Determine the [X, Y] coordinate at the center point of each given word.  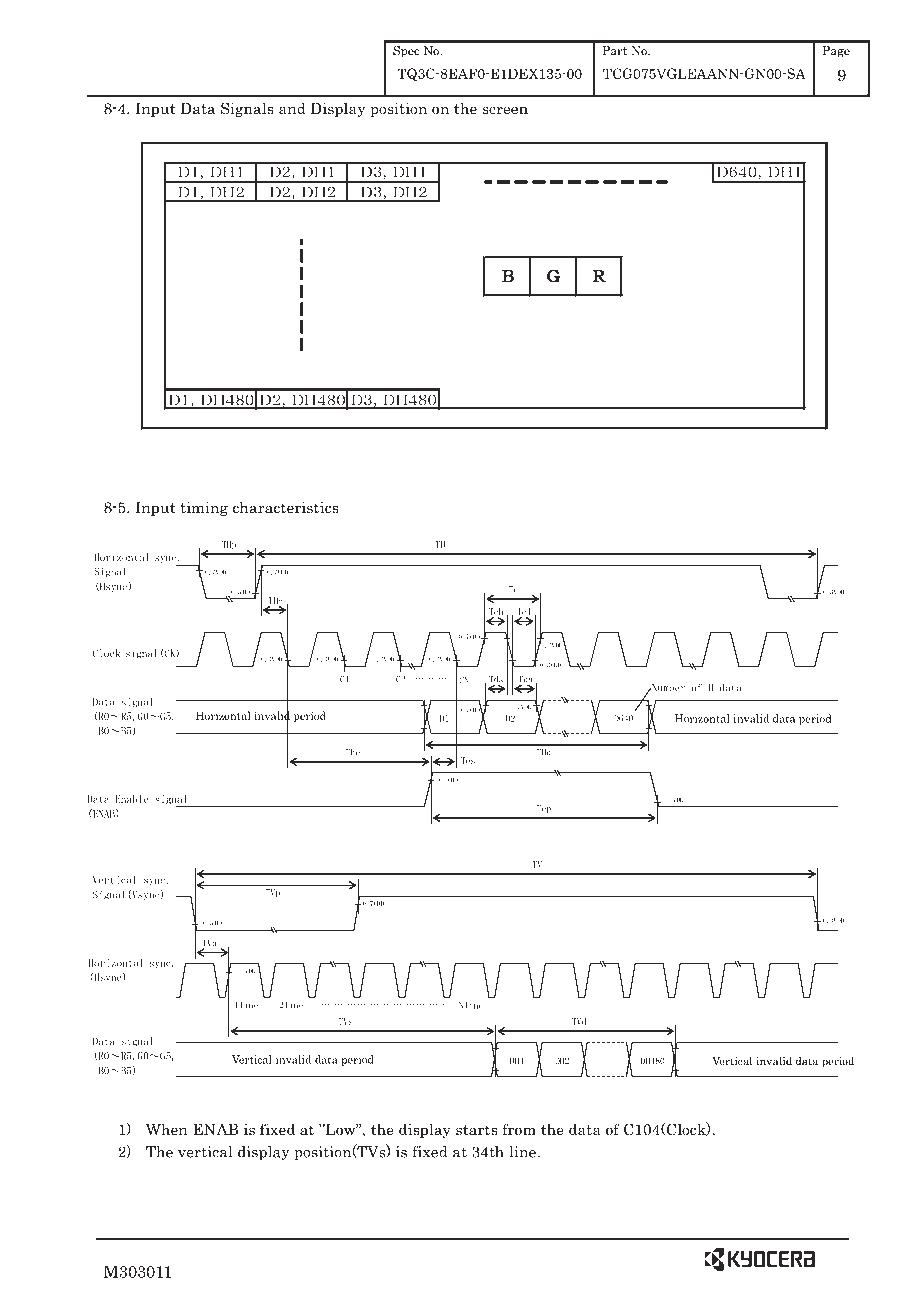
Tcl [523, 611]
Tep [544, 809]
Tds [496, 680]
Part [615, 50]
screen [505, 110]
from [519, 1129]
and [292, 108]
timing [204, 508]
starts [476, 1130]
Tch [496, 611]
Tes [468, 760]
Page [836, 52]
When [167, 1129]
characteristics [285, 507]
